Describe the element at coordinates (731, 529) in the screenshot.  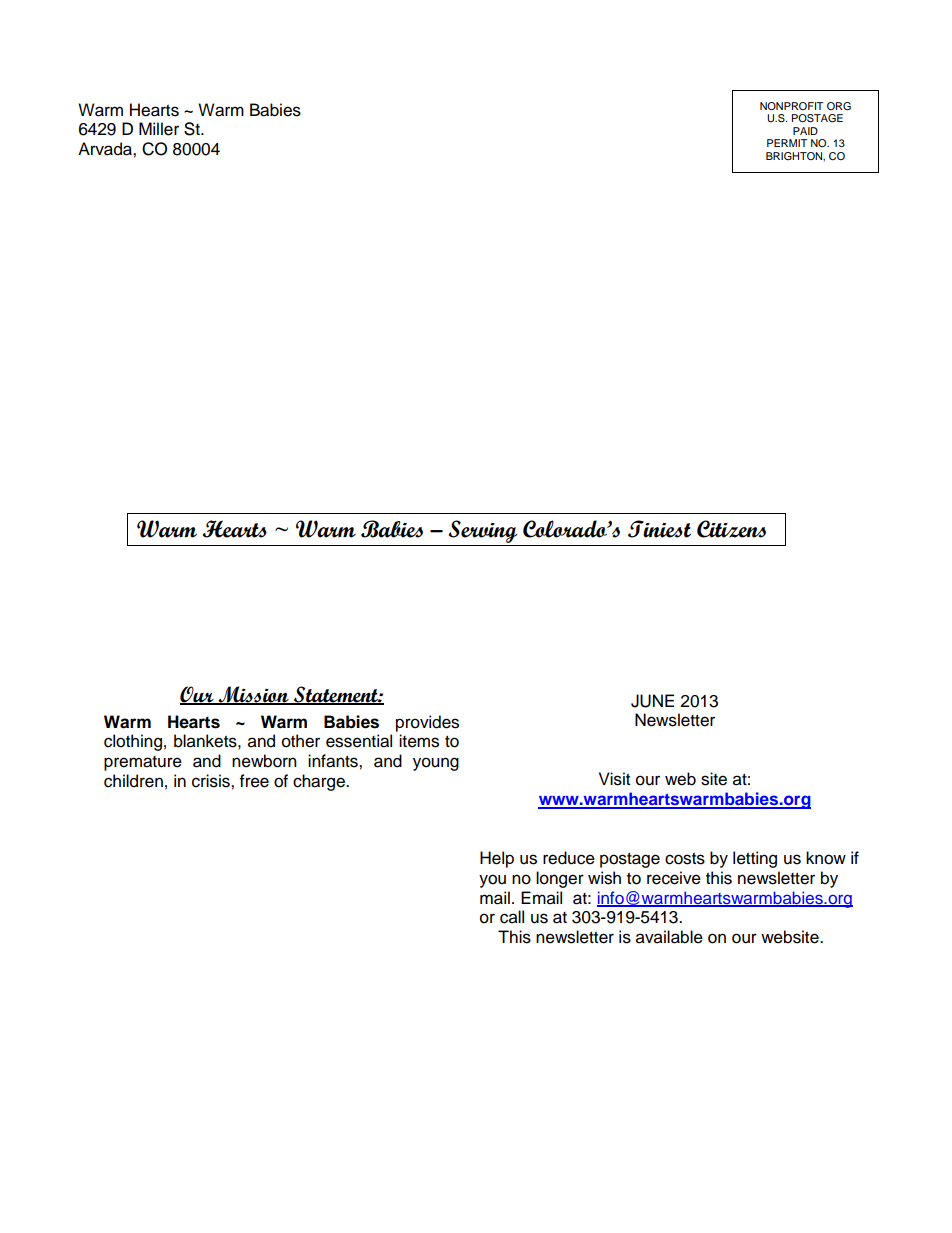
I see `Citizens` at that location.
